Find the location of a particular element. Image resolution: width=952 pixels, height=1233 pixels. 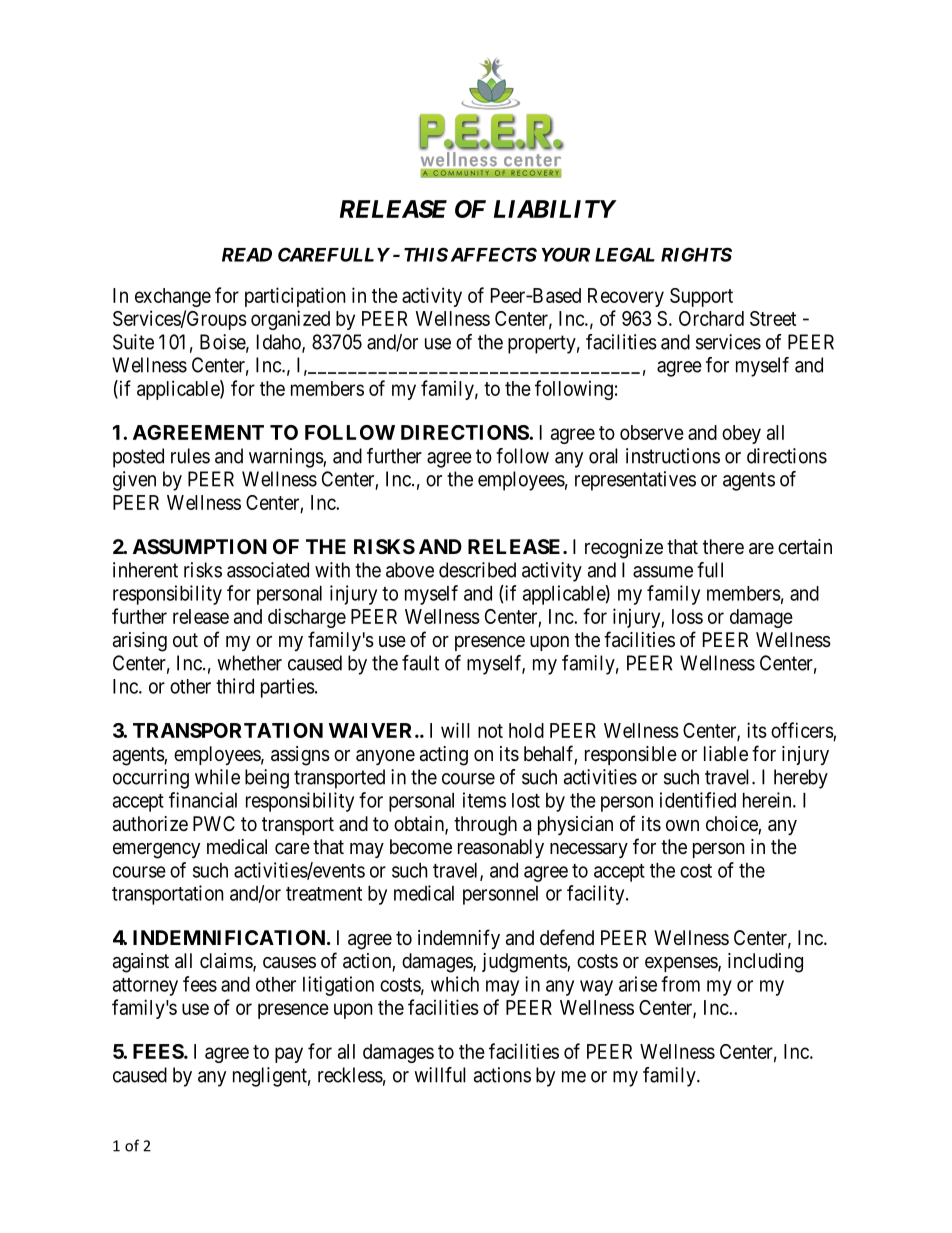

pay is located at coordinates (289, 1055).
